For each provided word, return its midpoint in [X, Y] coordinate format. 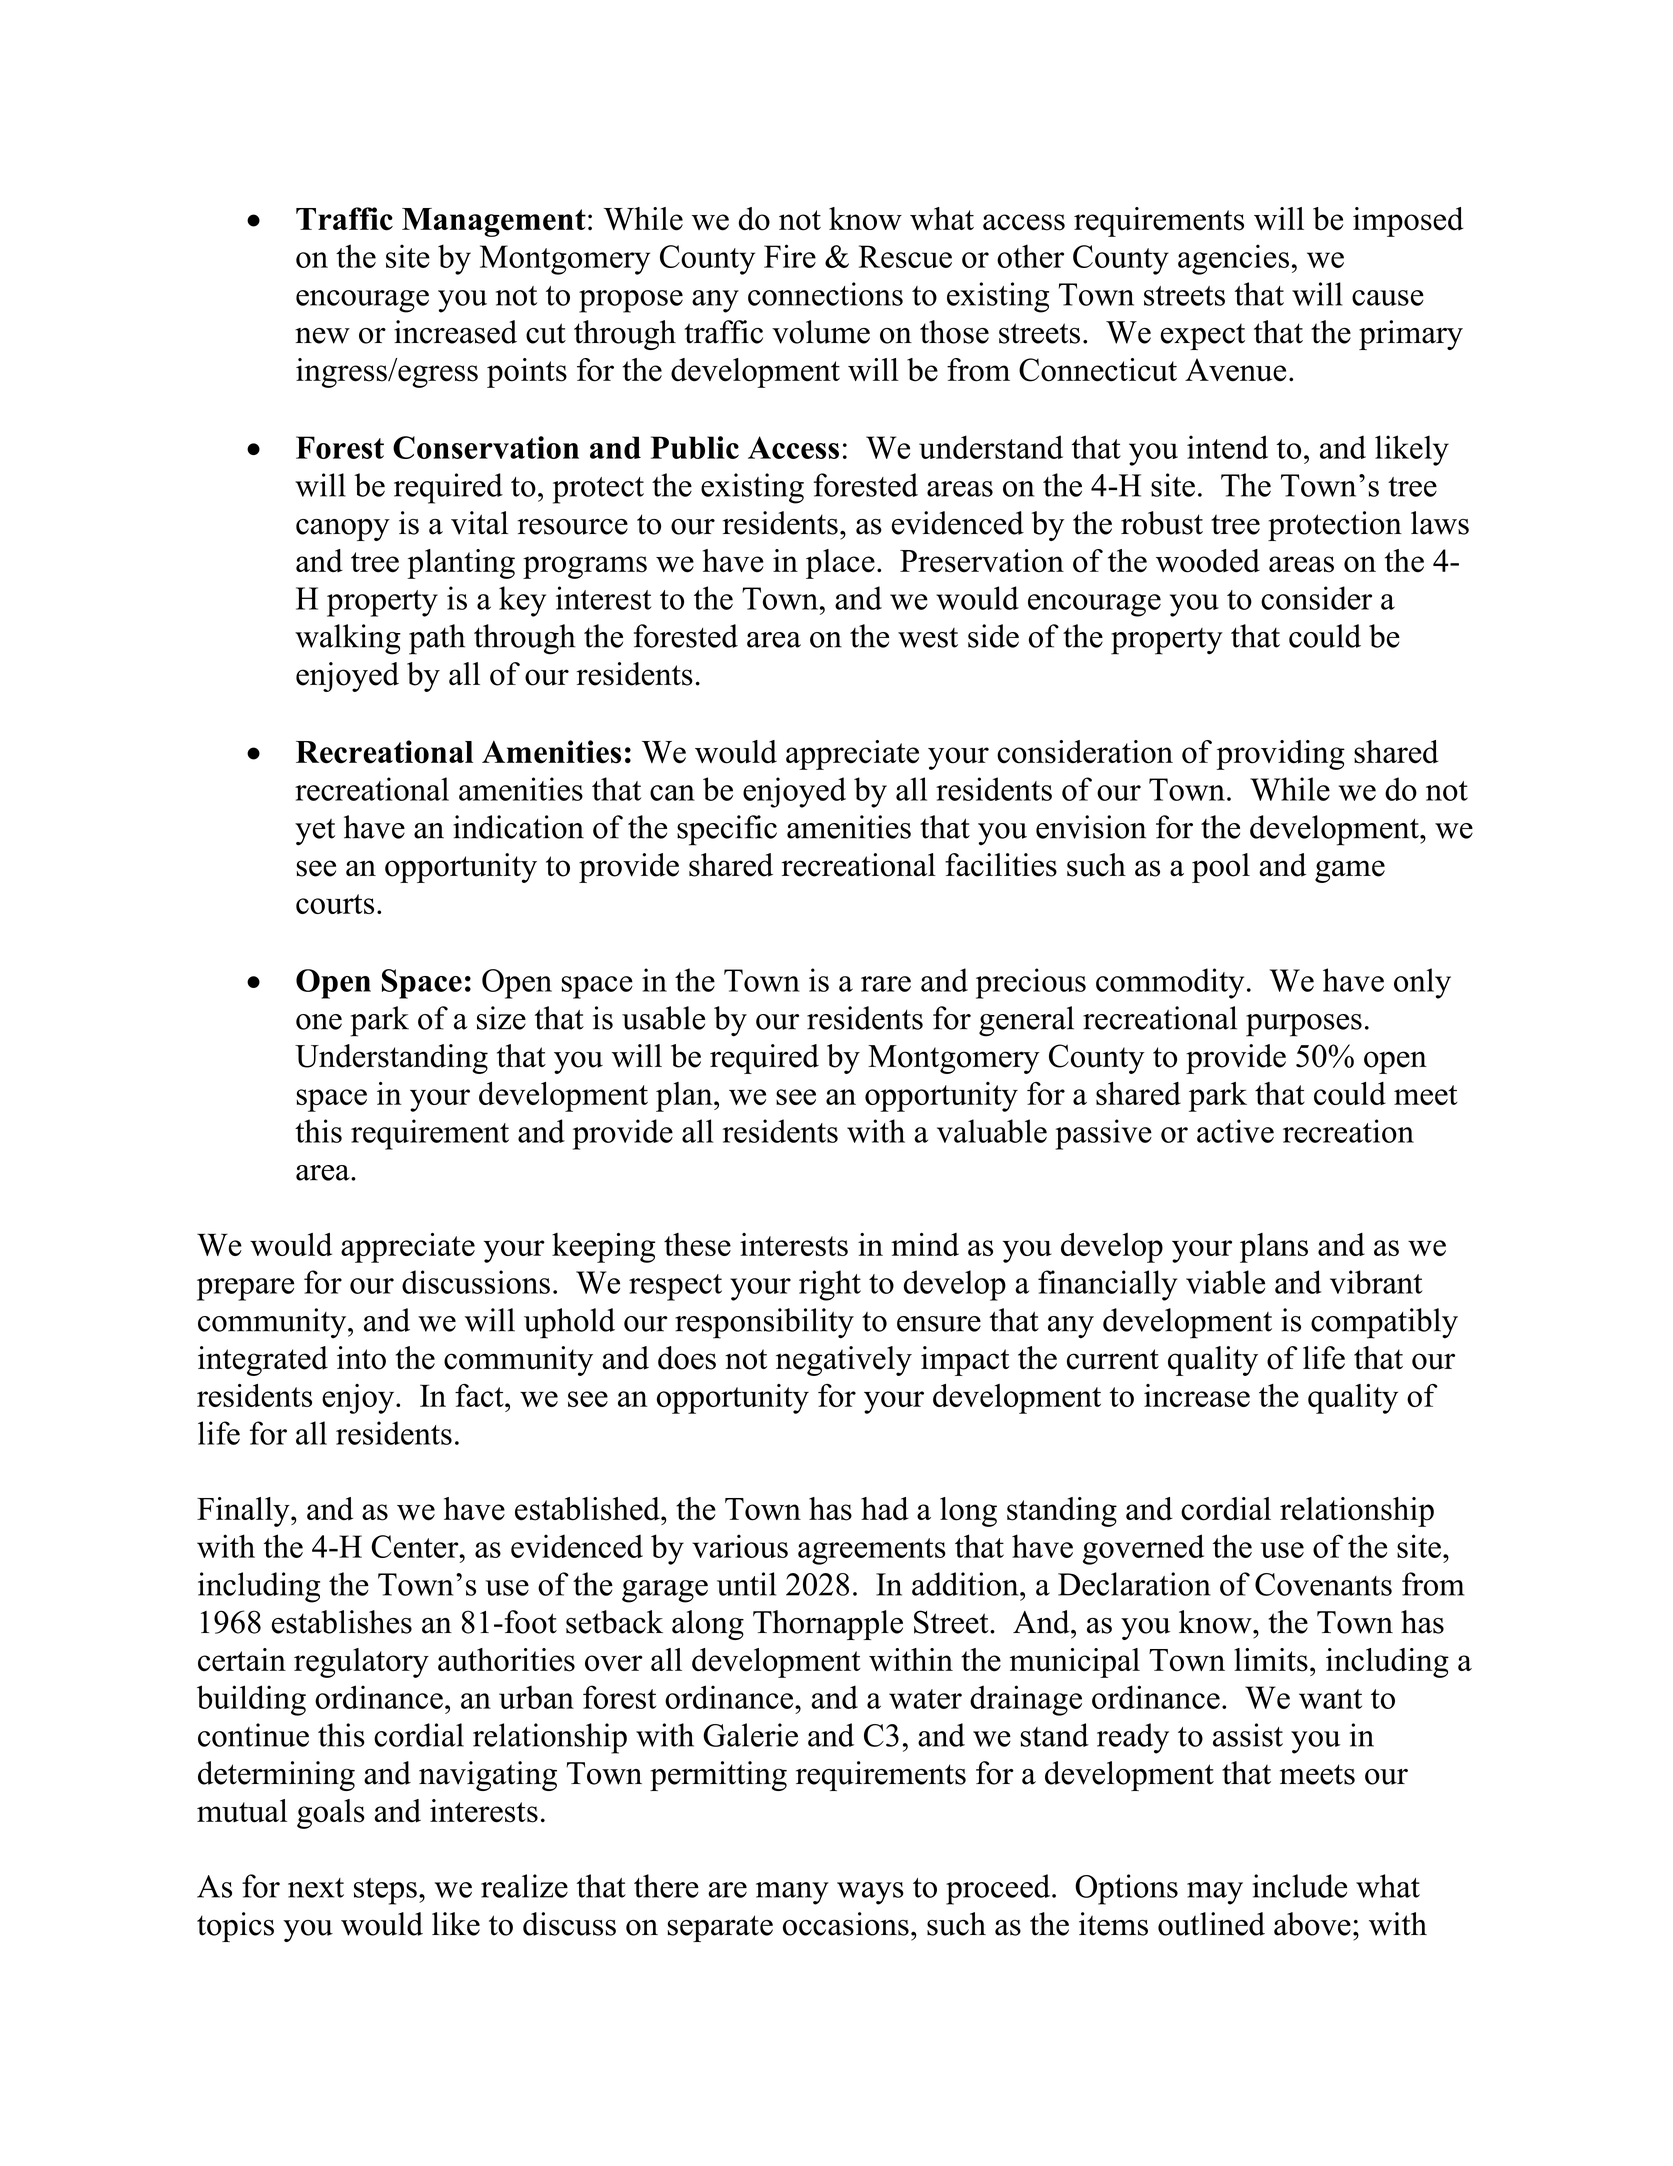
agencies [1233, 259]
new [322, 336]
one [319, 1022]
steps [385, 1891]
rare [886, 984]
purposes [1304, 1025]
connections [825, 294]
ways [870, 1893]
